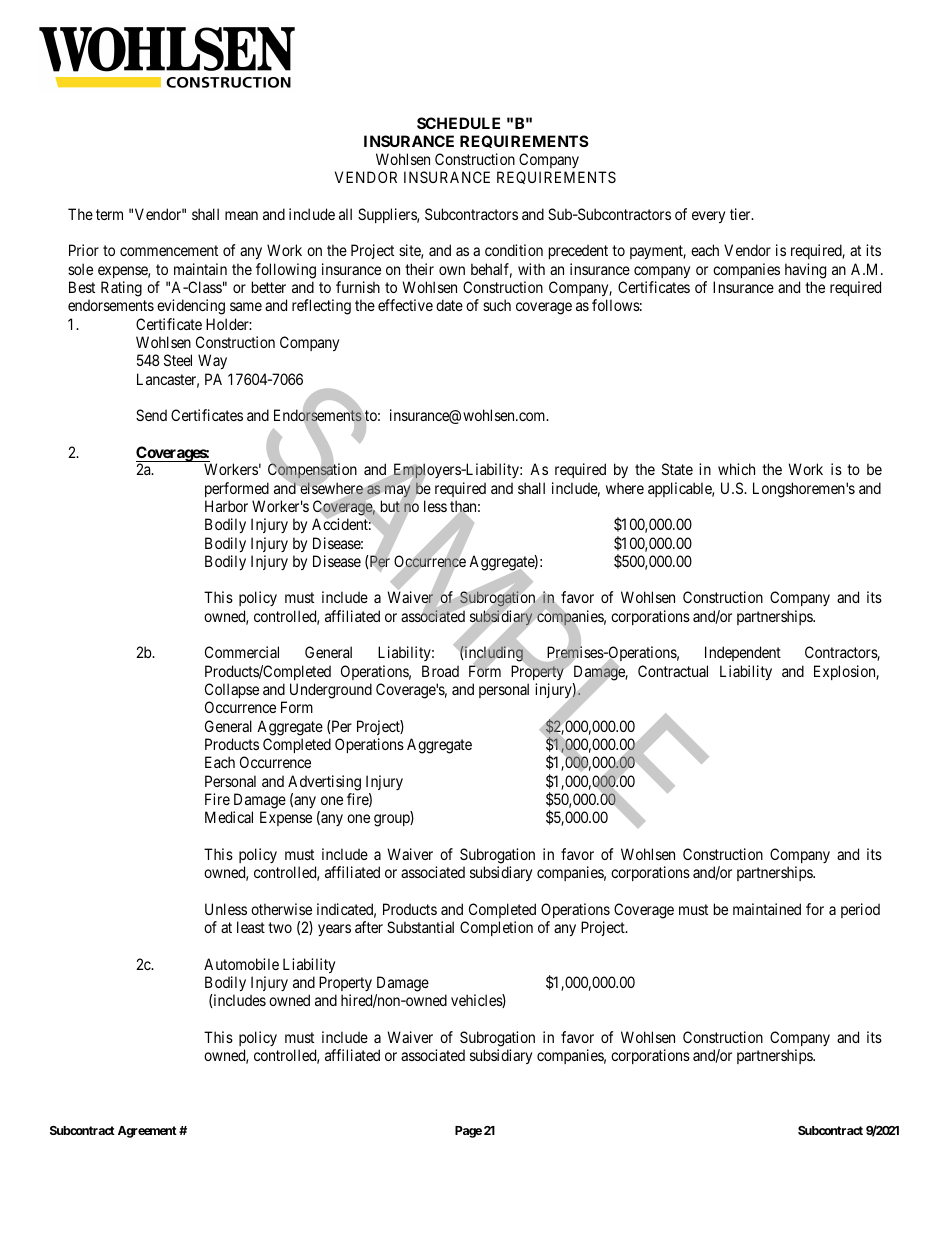 The height and width of the screenshot is (1233, 952). Describe the element at coordinates (147, 1132) in the screenshot. I see `Agreement` at that location.
